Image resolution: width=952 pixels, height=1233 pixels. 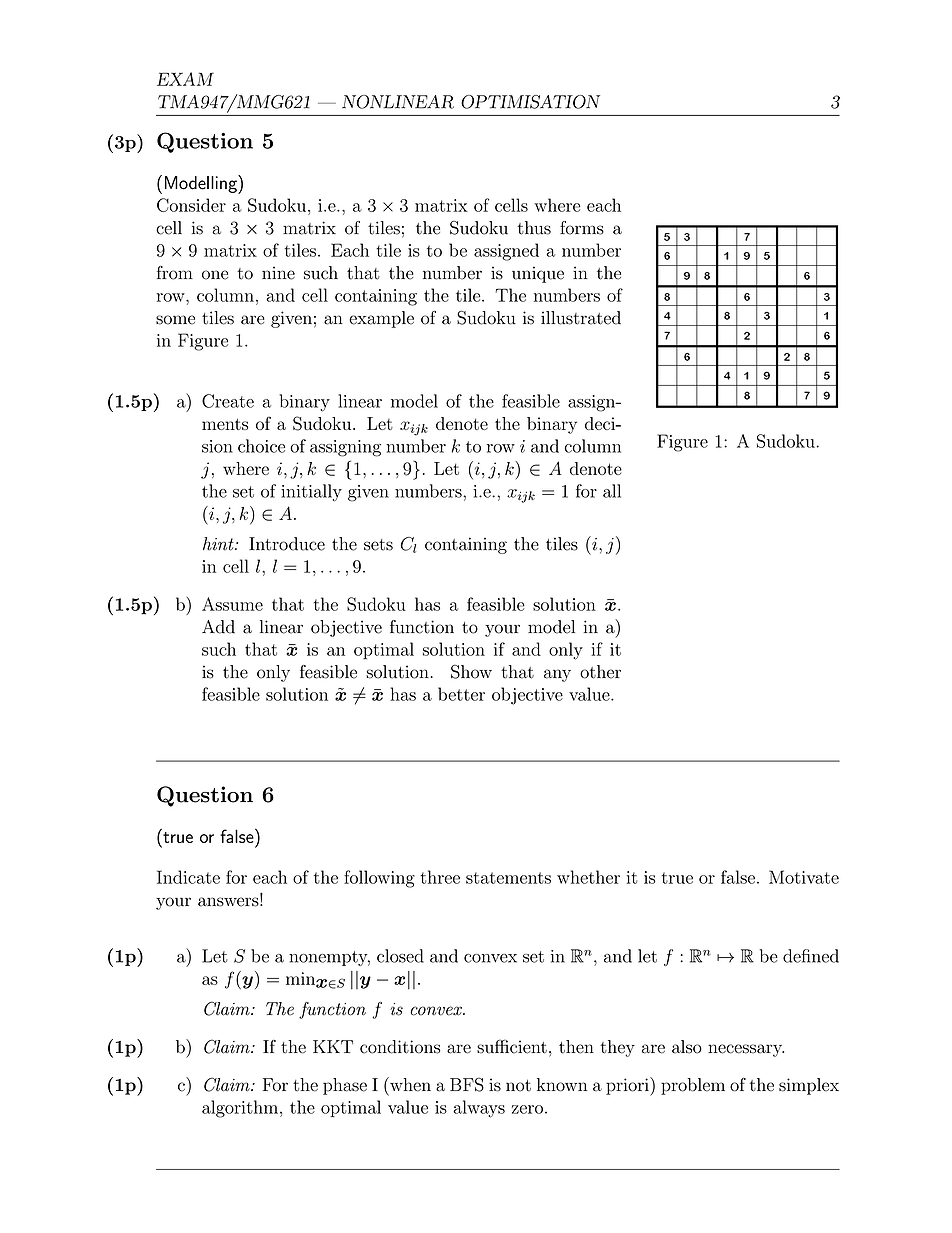 I want to click on forms, so click(x=582, y=228).
